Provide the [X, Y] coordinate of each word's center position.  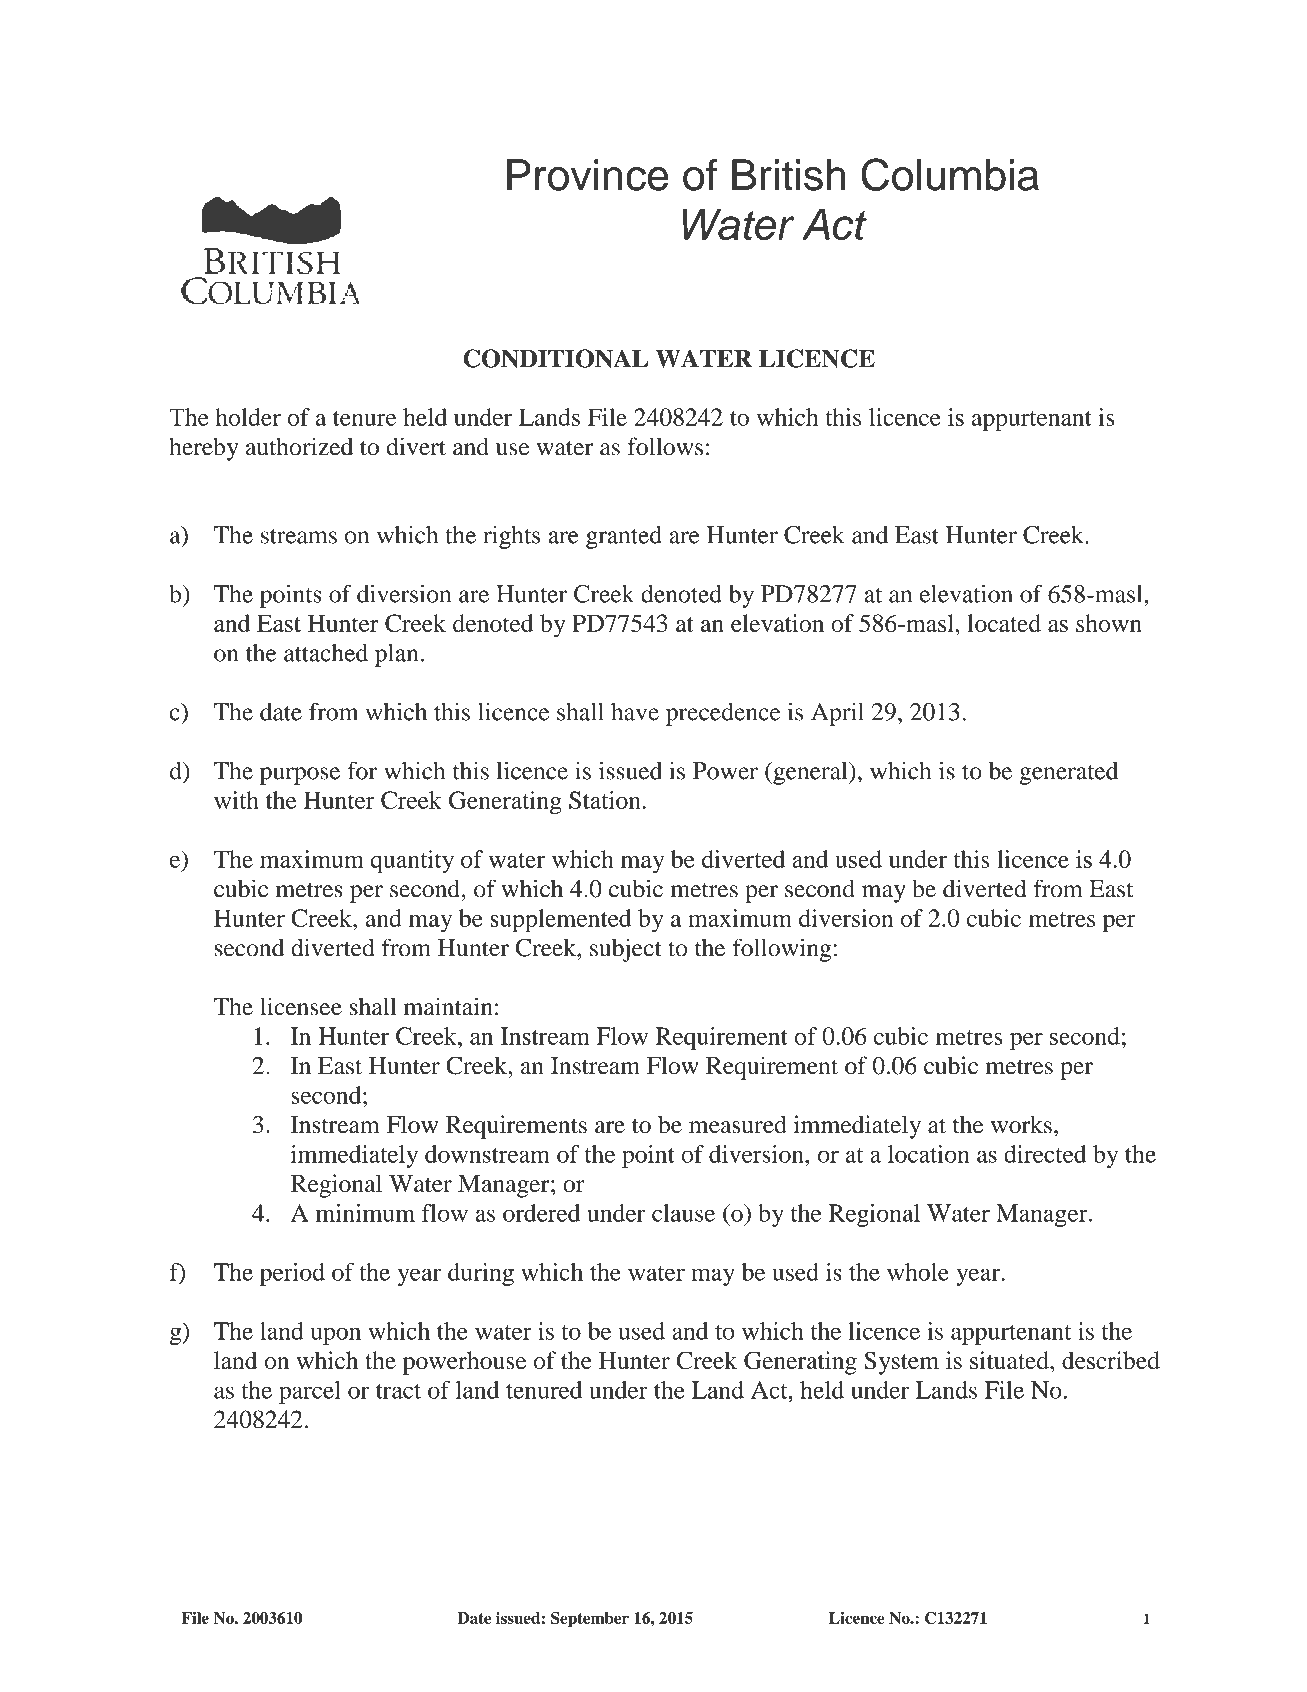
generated [1069, 773]
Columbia [950, 174]
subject [626, 950]
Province [588, 175]
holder [248, 417]
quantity [412, 862]
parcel [310, 1392]
